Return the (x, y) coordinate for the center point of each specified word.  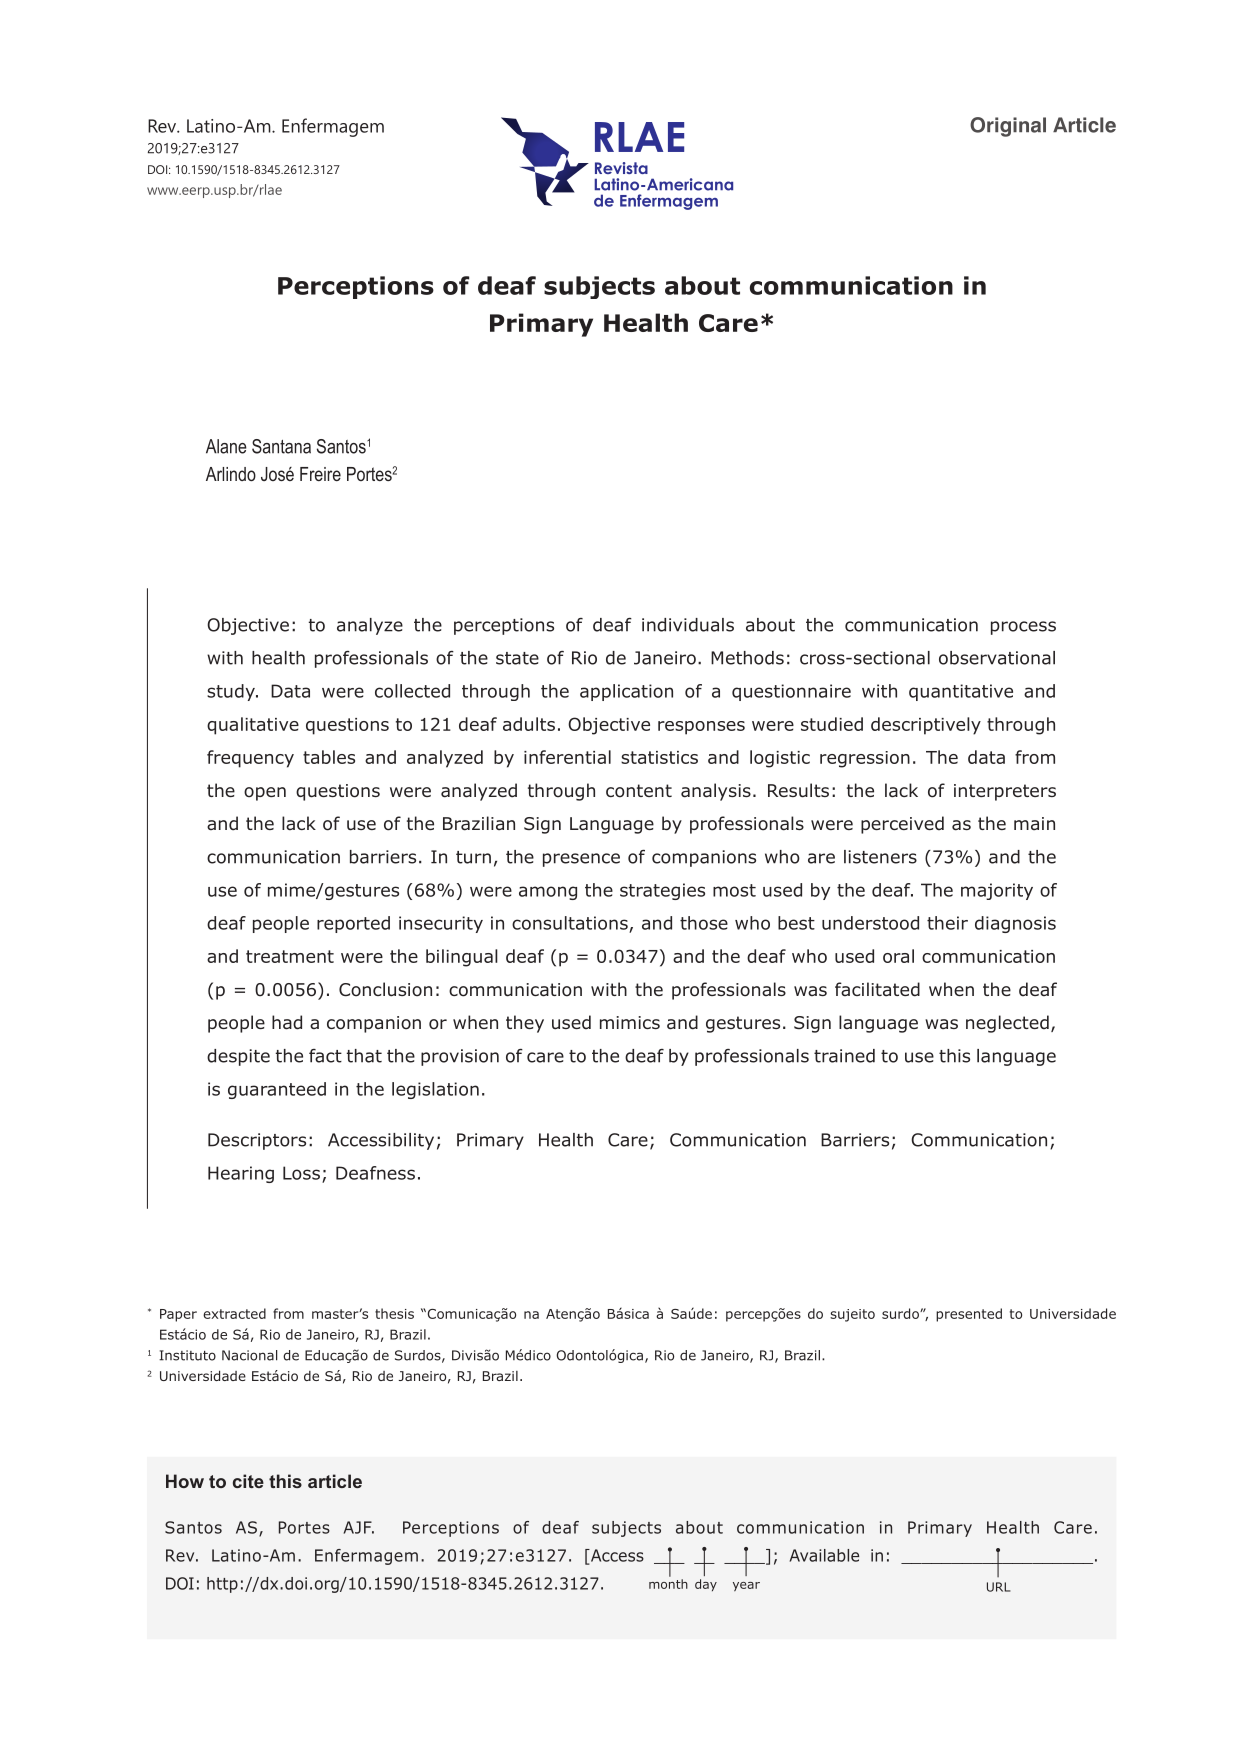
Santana (281, 446)
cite (248, 1481)
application (626, 692)
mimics (630, 1022)
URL (999, 1587)
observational (997, 658)
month (668, 1584)
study (232, 692)
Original (1008, 127)
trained (844, 1056)
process (1023, 628)
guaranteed (277, 1090)
